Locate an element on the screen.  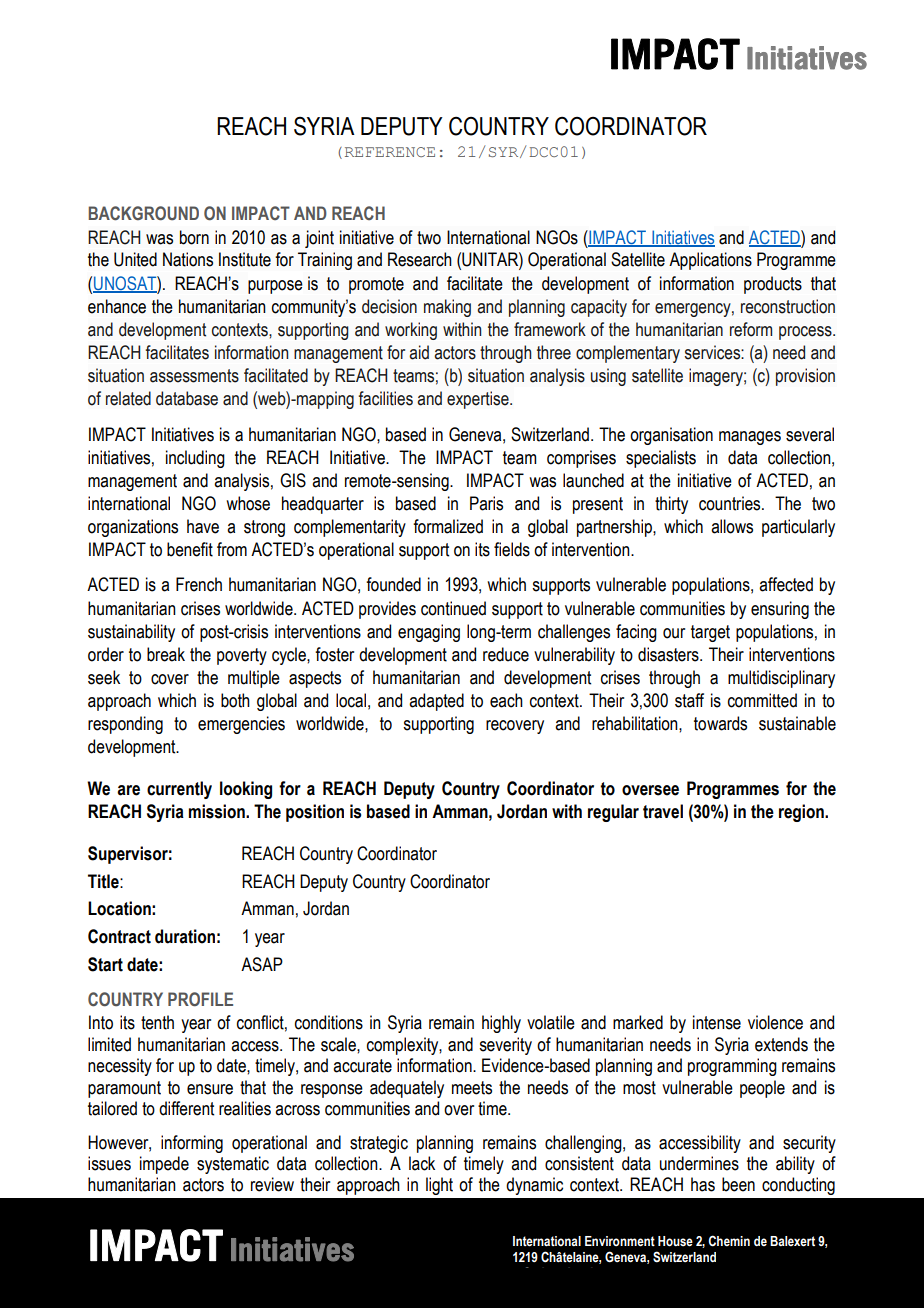
lack is located at coordinates (422, 1163).
